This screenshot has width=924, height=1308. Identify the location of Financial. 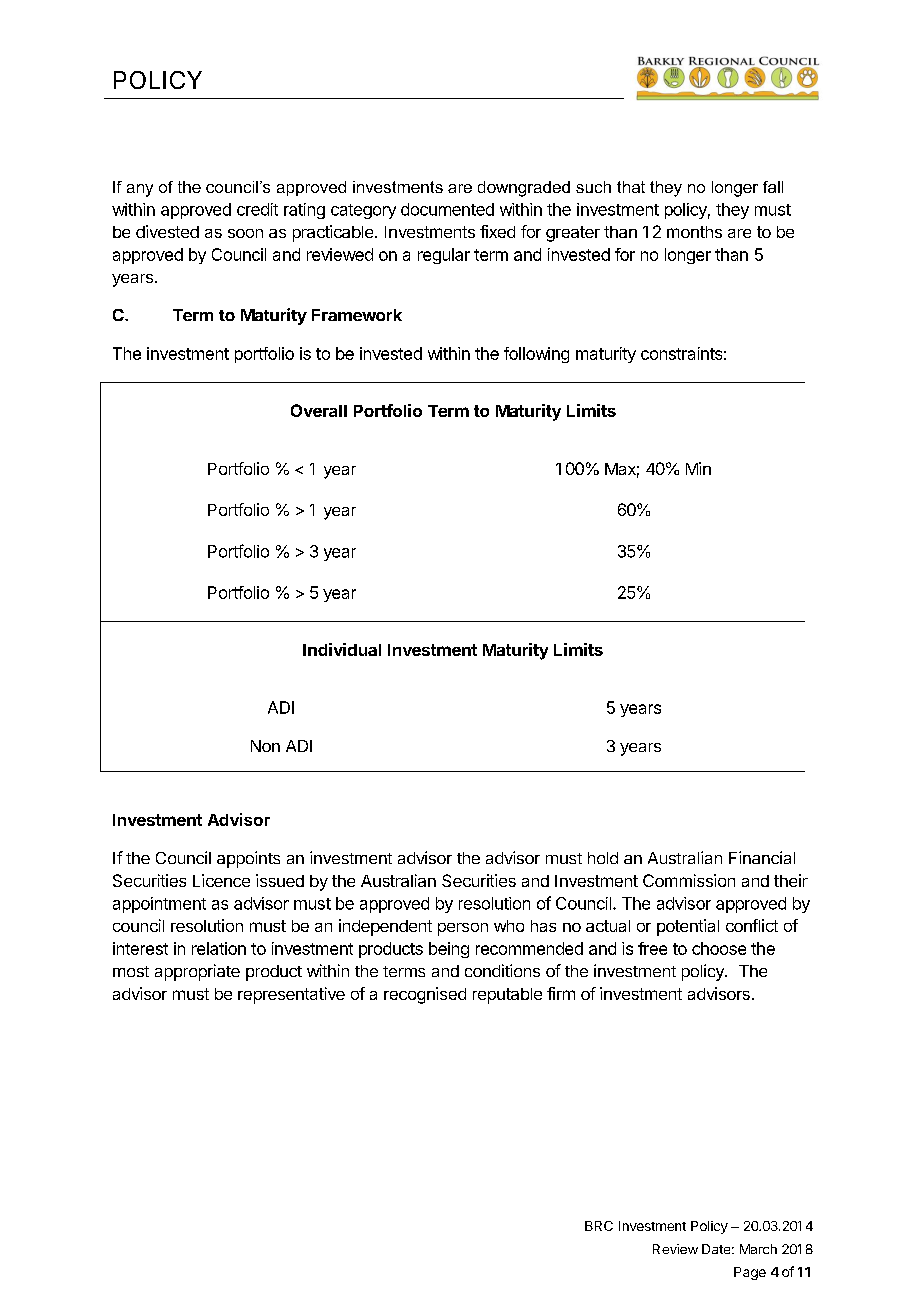
(762, 857).
